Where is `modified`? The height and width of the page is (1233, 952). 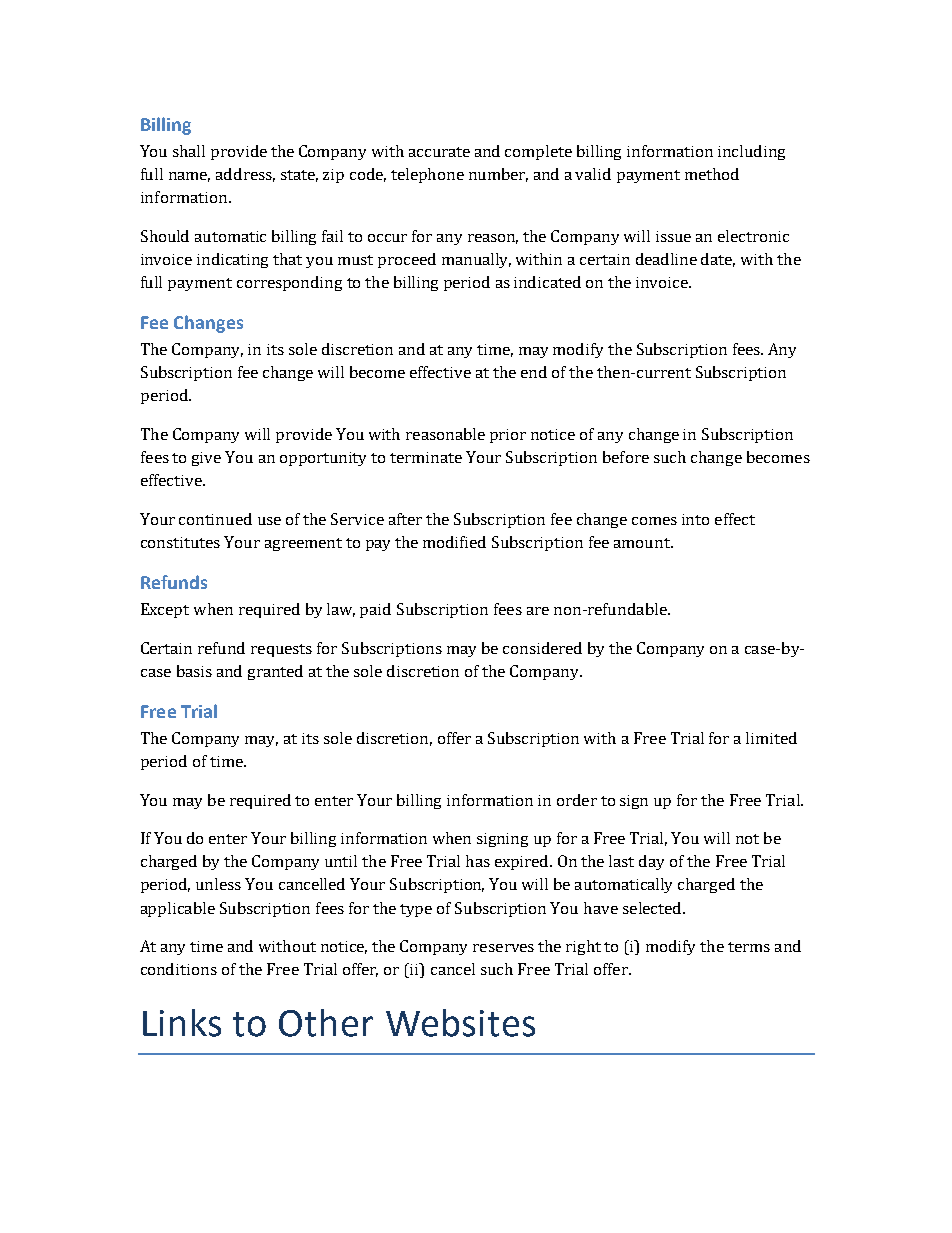 modified is located at coordinates (454, 542).
